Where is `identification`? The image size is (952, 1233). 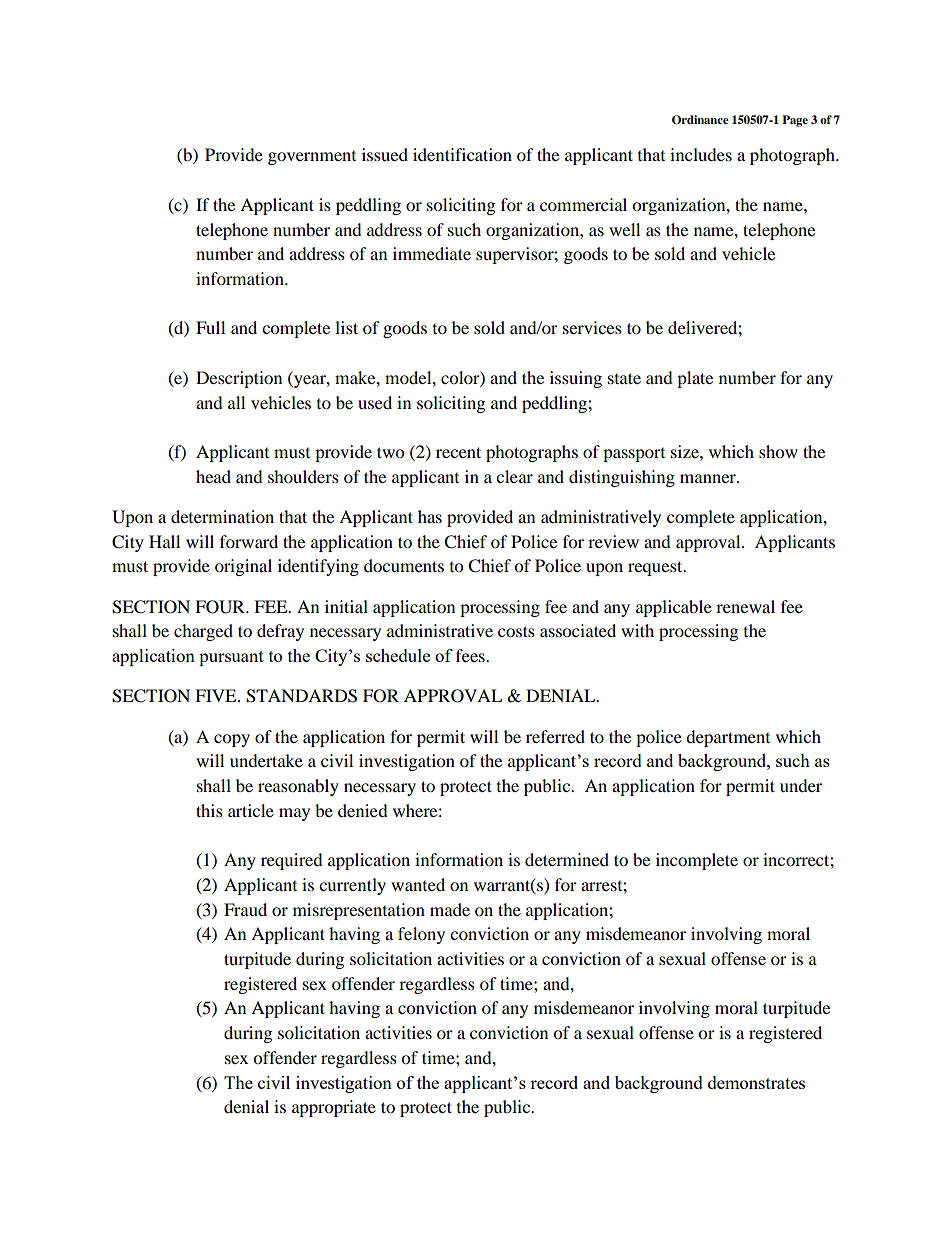
identification is located at coordinates (462, 154).
